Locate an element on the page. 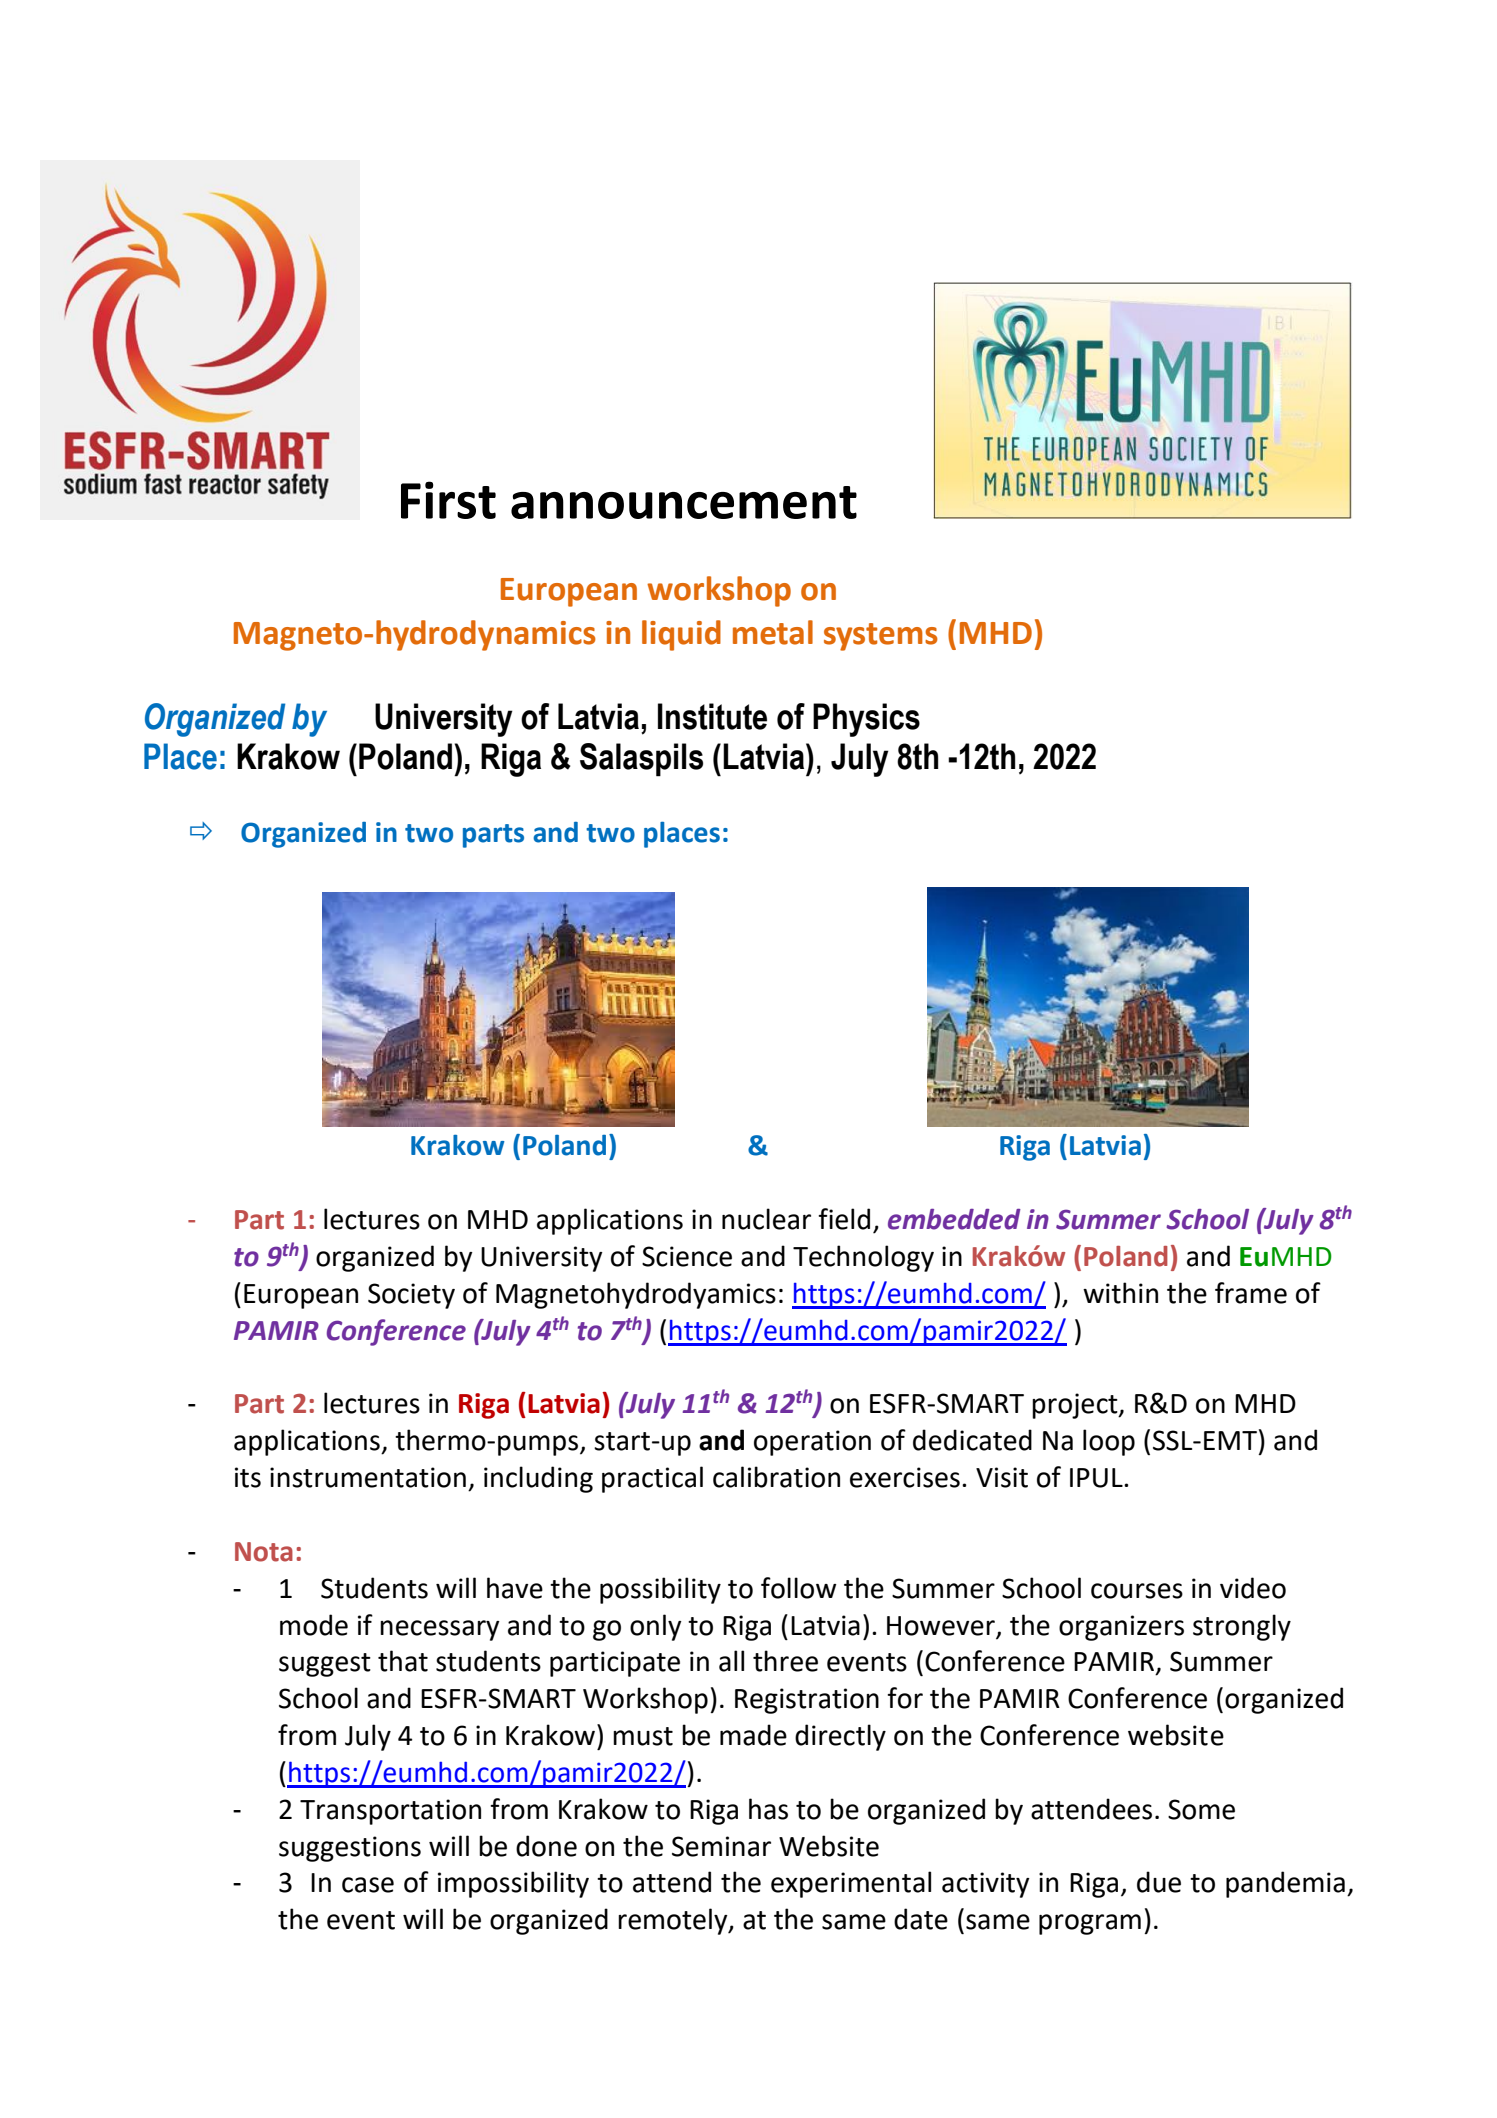 The image size is (1497, 2118). Society is located at coordinates (411, 1296).
